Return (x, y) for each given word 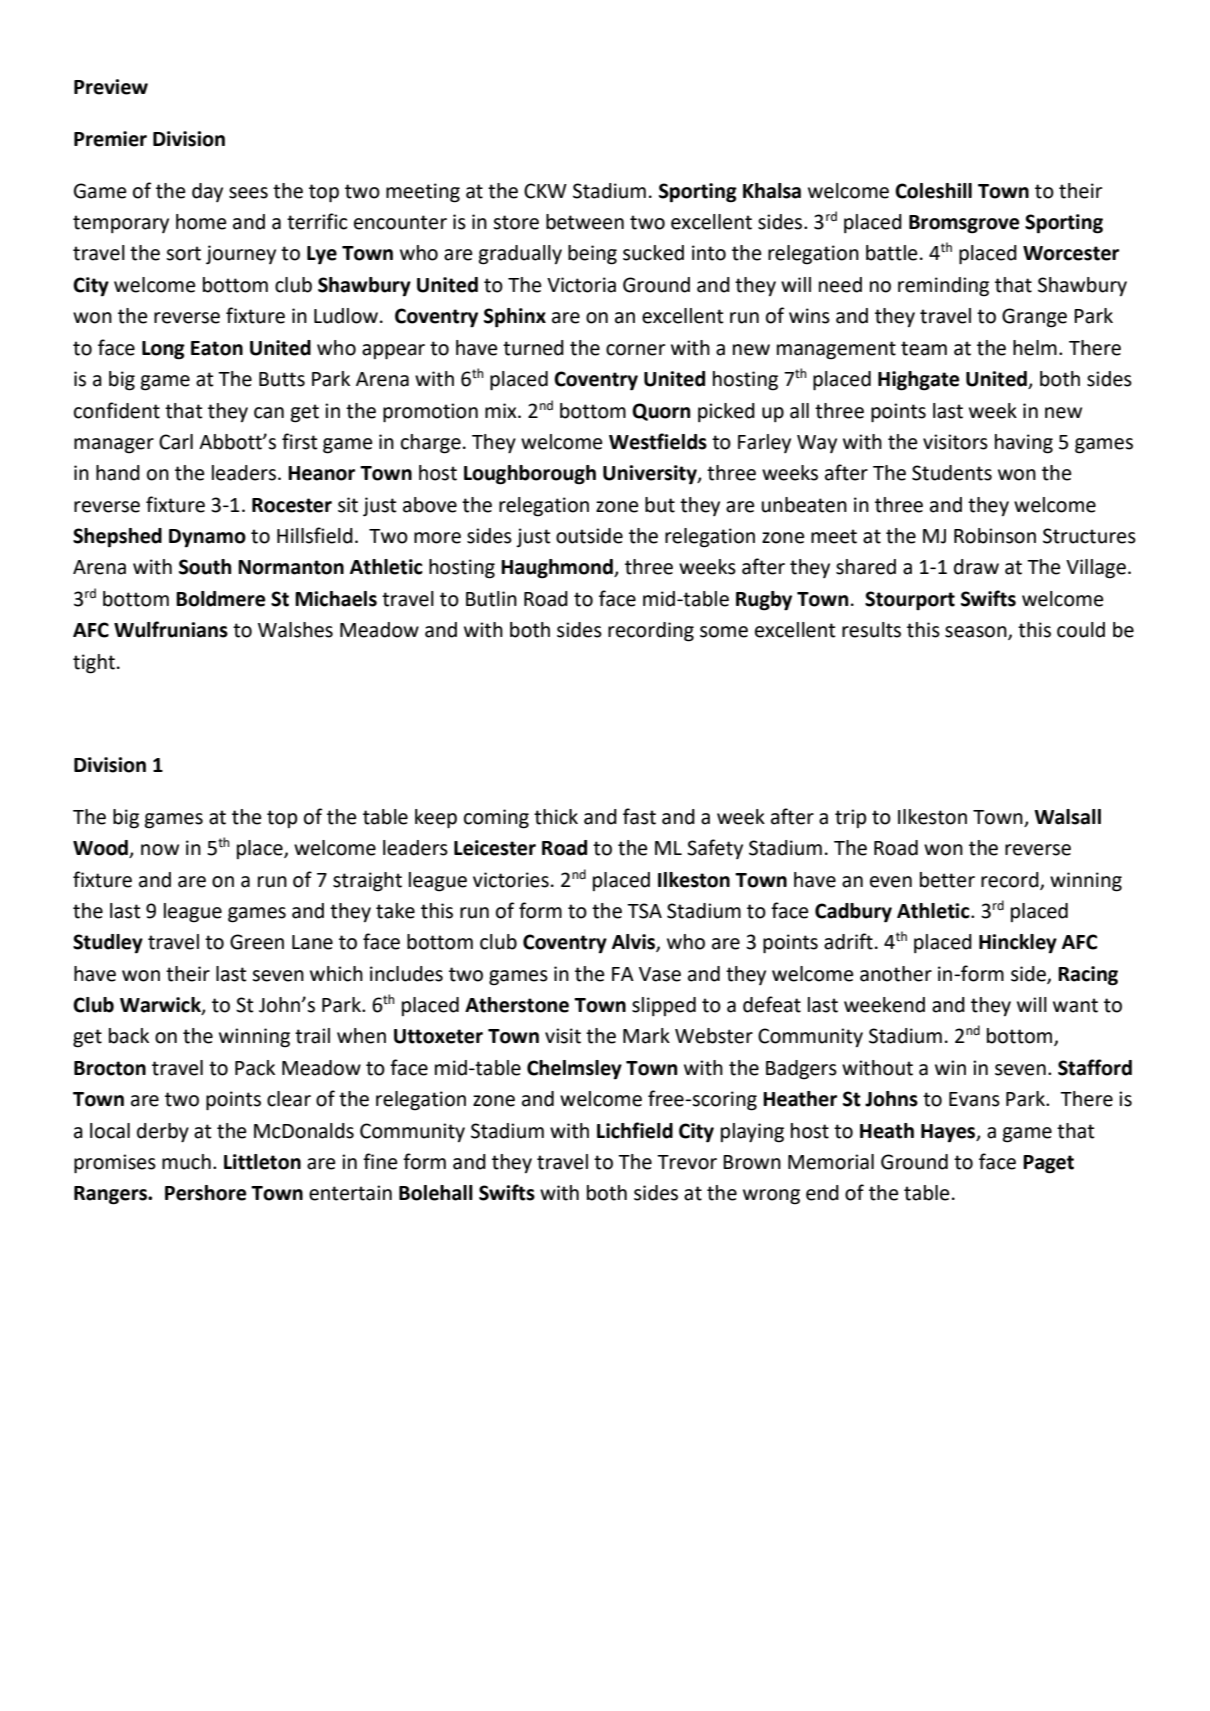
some (724, 632)
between (585, 222)
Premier (110, 139)
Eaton (217, 348)
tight (94, 664)
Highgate (918, 381)
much (186, 1162)
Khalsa (772, 191)
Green (257, 942)
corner (636, 350)
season (977, 633)
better (947, 880)
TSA (644, 911)
